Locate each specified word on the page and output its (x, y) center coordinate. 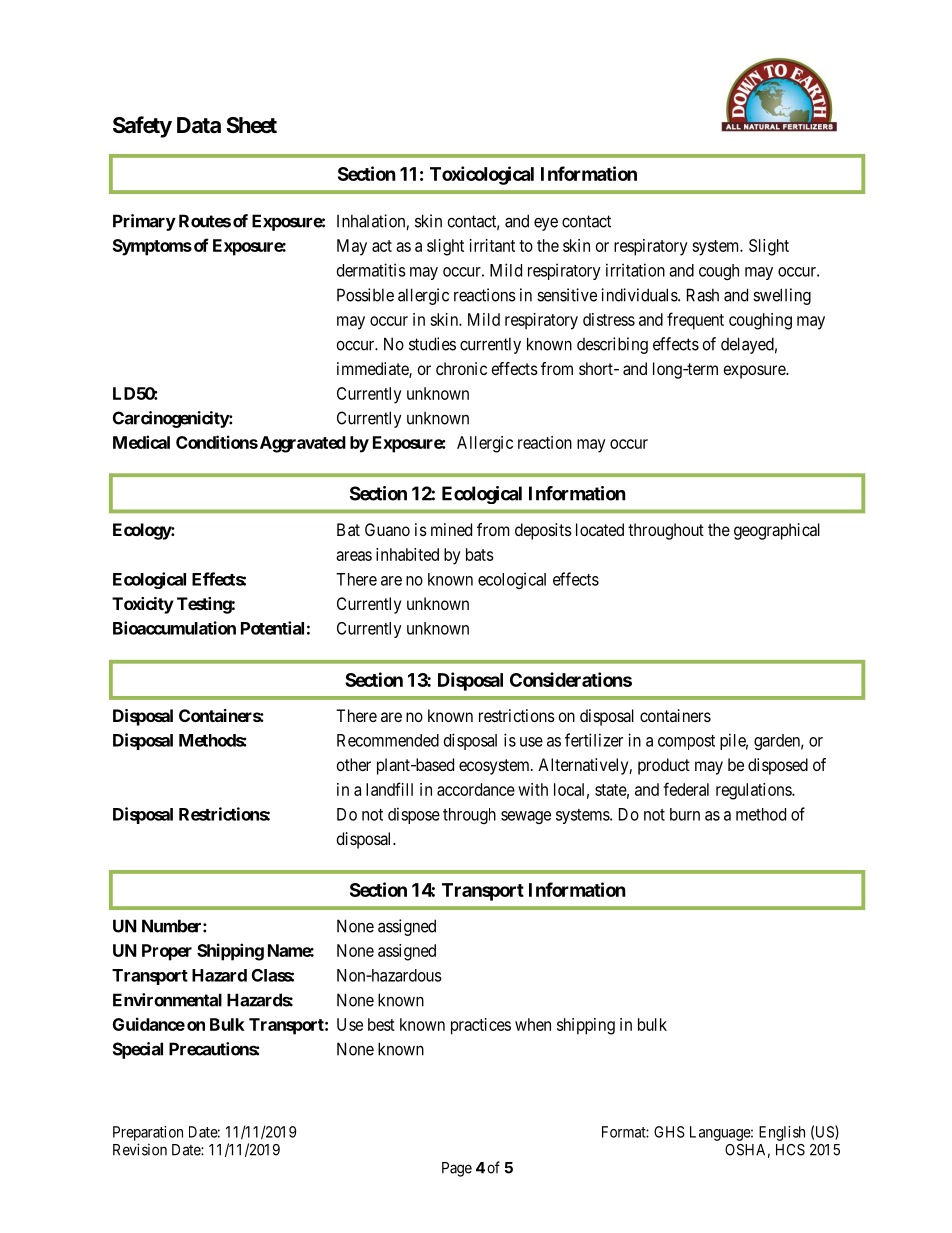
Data (199, 125)
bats (480, 554)
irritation (635, 270)
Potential (272, 628)
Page (457, 1169)
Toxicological (482, 175)
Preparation (148, 1133)
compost (686, 742)
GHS (669, 1132)
